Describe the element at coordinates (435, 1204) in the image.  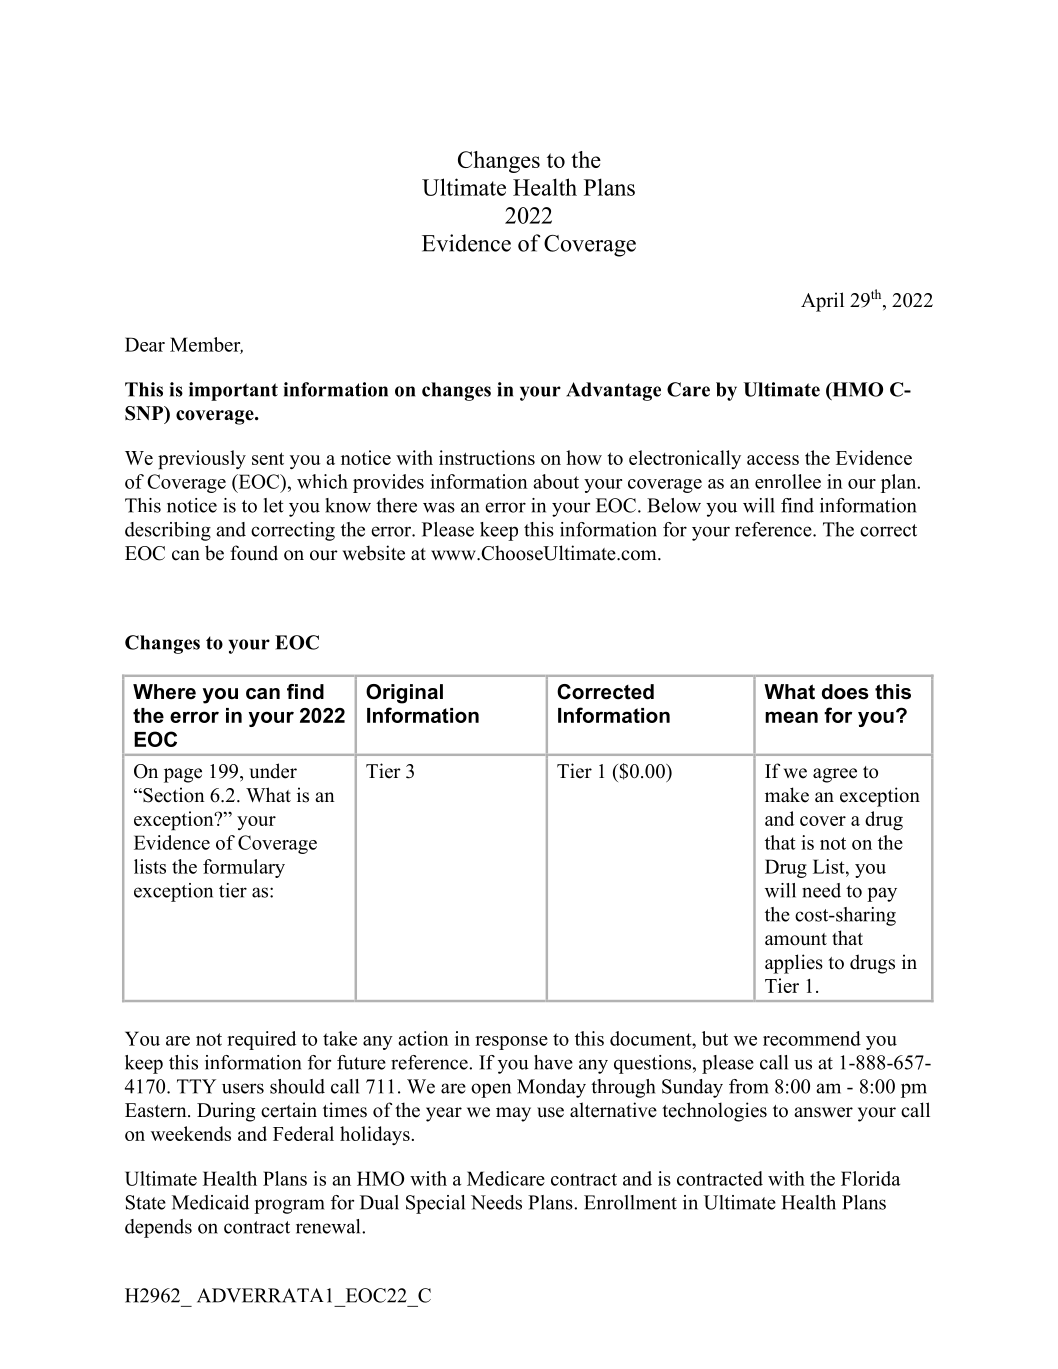
I see `Special` at that location.
